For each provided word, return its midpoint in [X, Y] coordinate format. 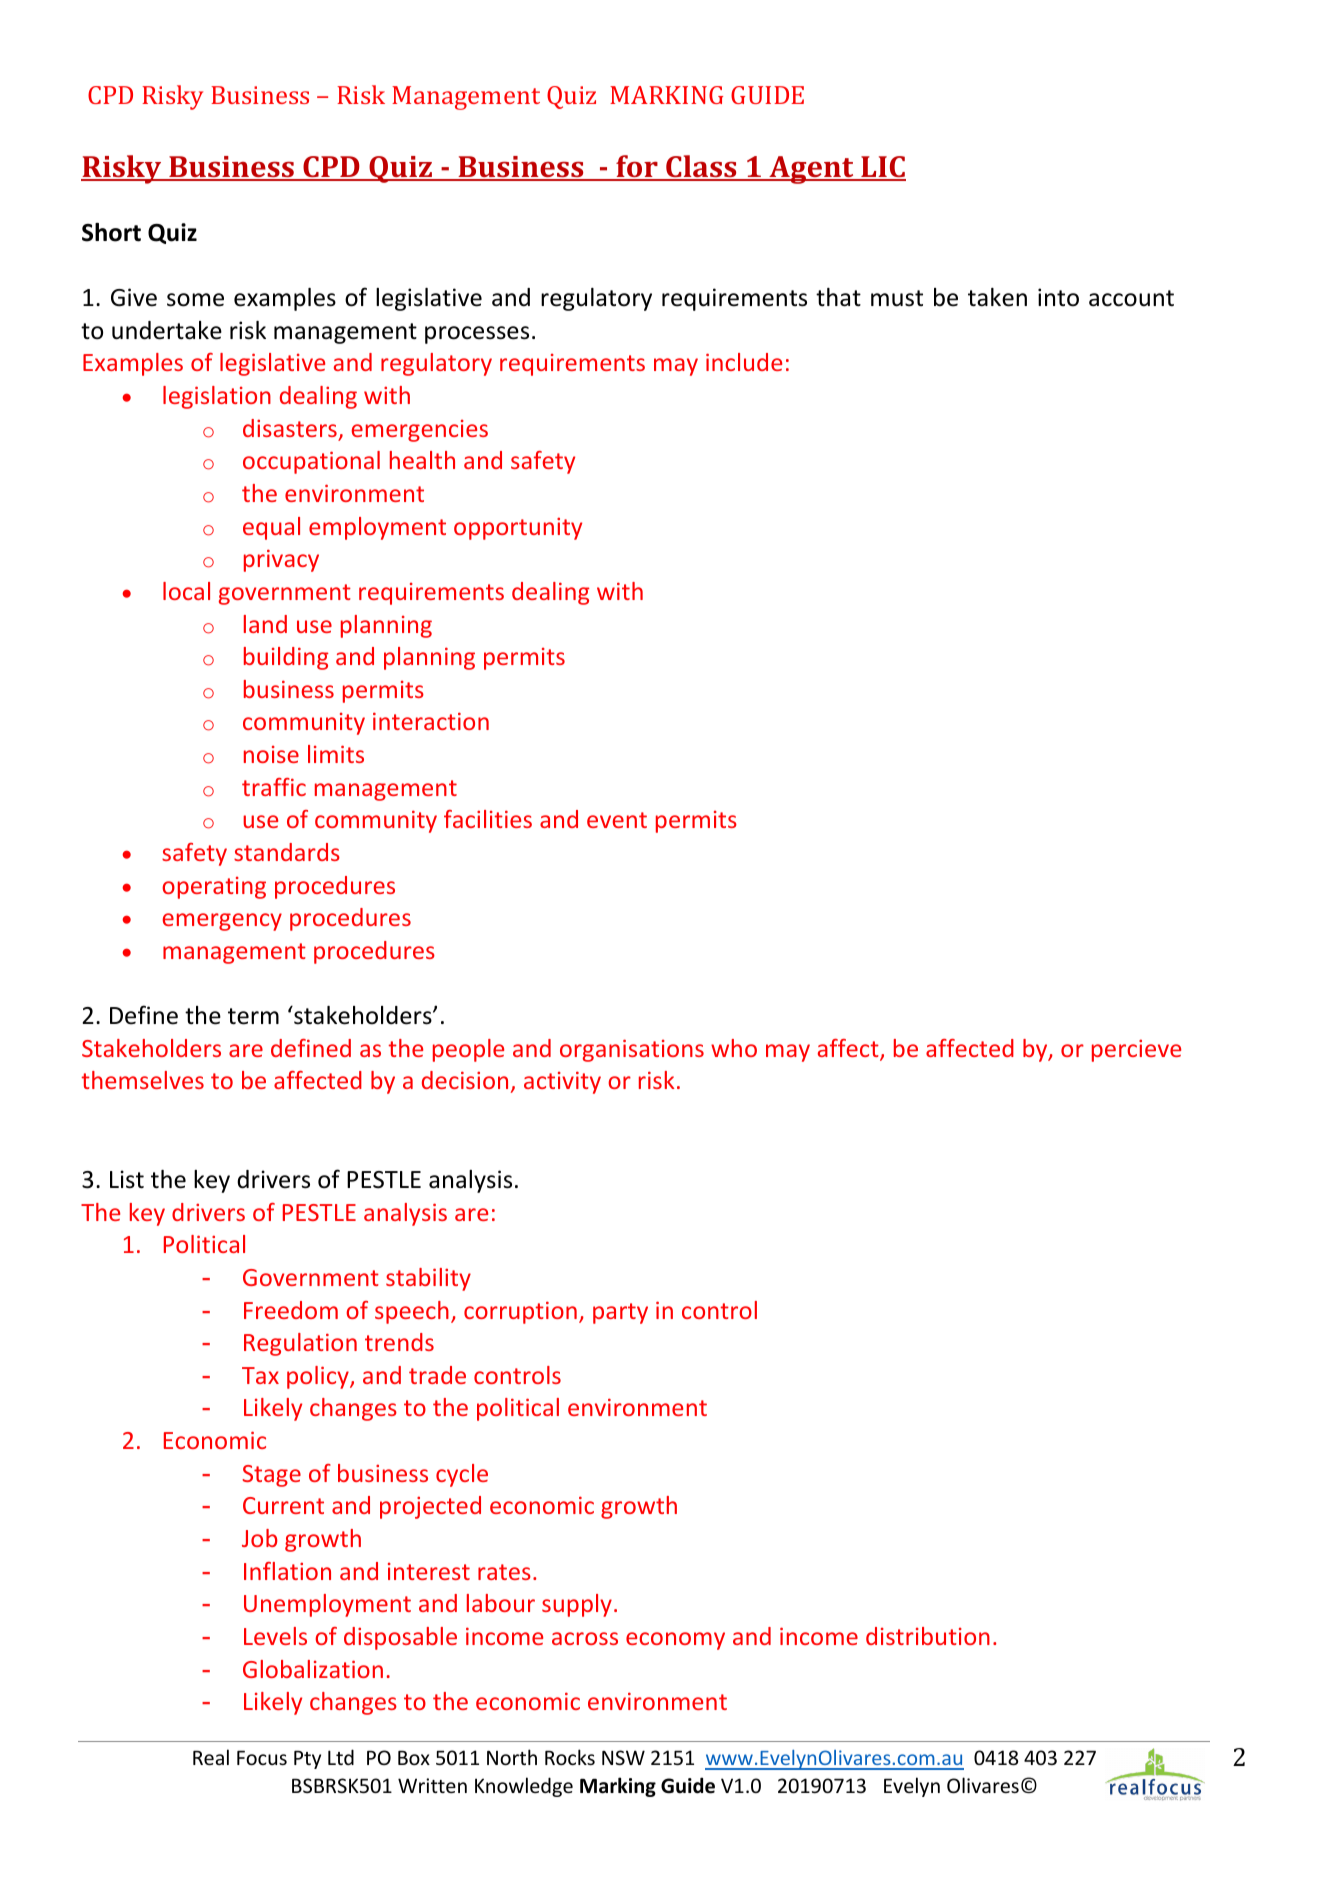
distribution [928, 1636]
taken [997, 297]
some [195, 300]
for [637, 167]
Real [211, 1757]
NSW [623, 1757]
